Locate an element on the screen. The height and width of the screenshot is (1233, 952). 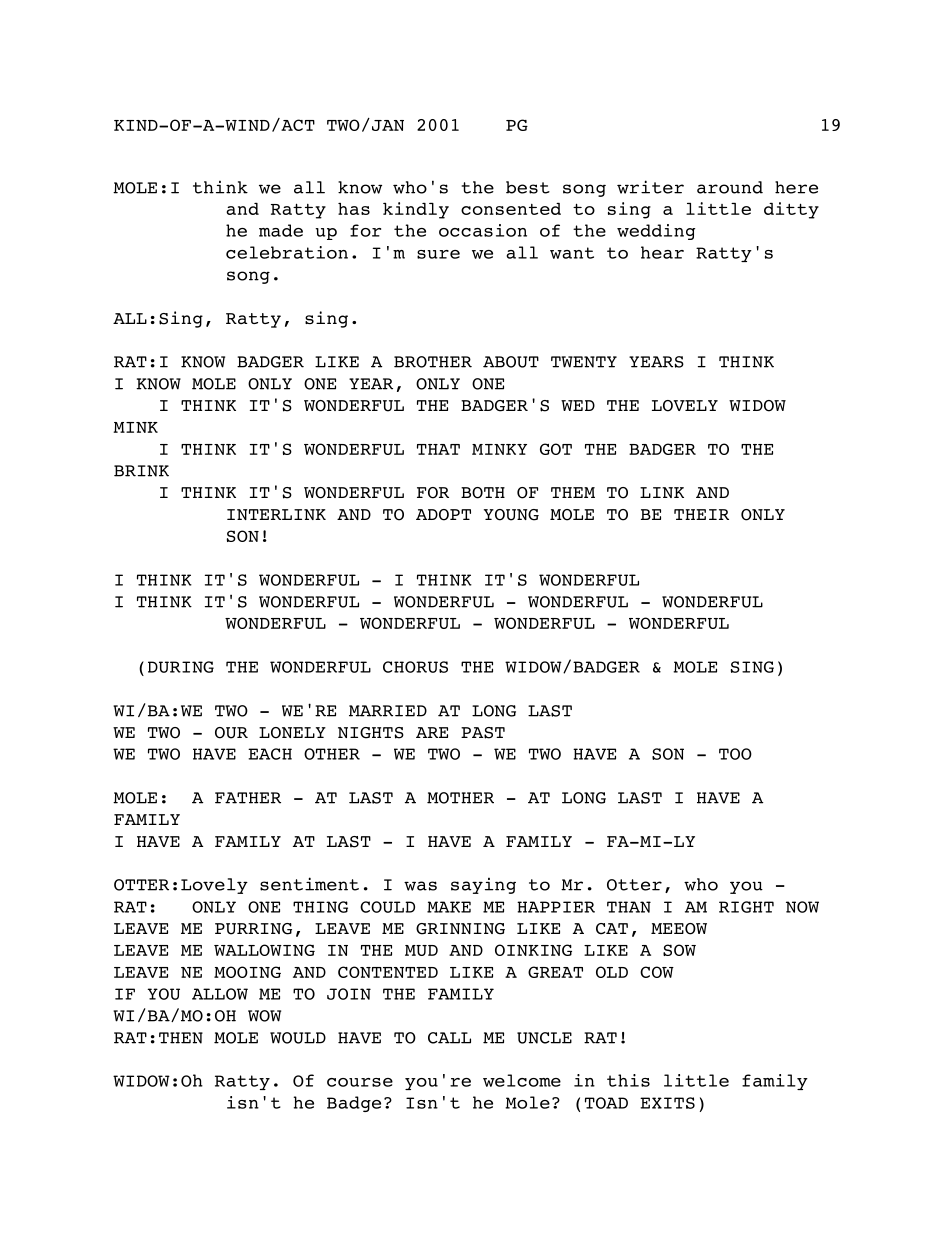
THEIR is located at coordinates (701, 514).
